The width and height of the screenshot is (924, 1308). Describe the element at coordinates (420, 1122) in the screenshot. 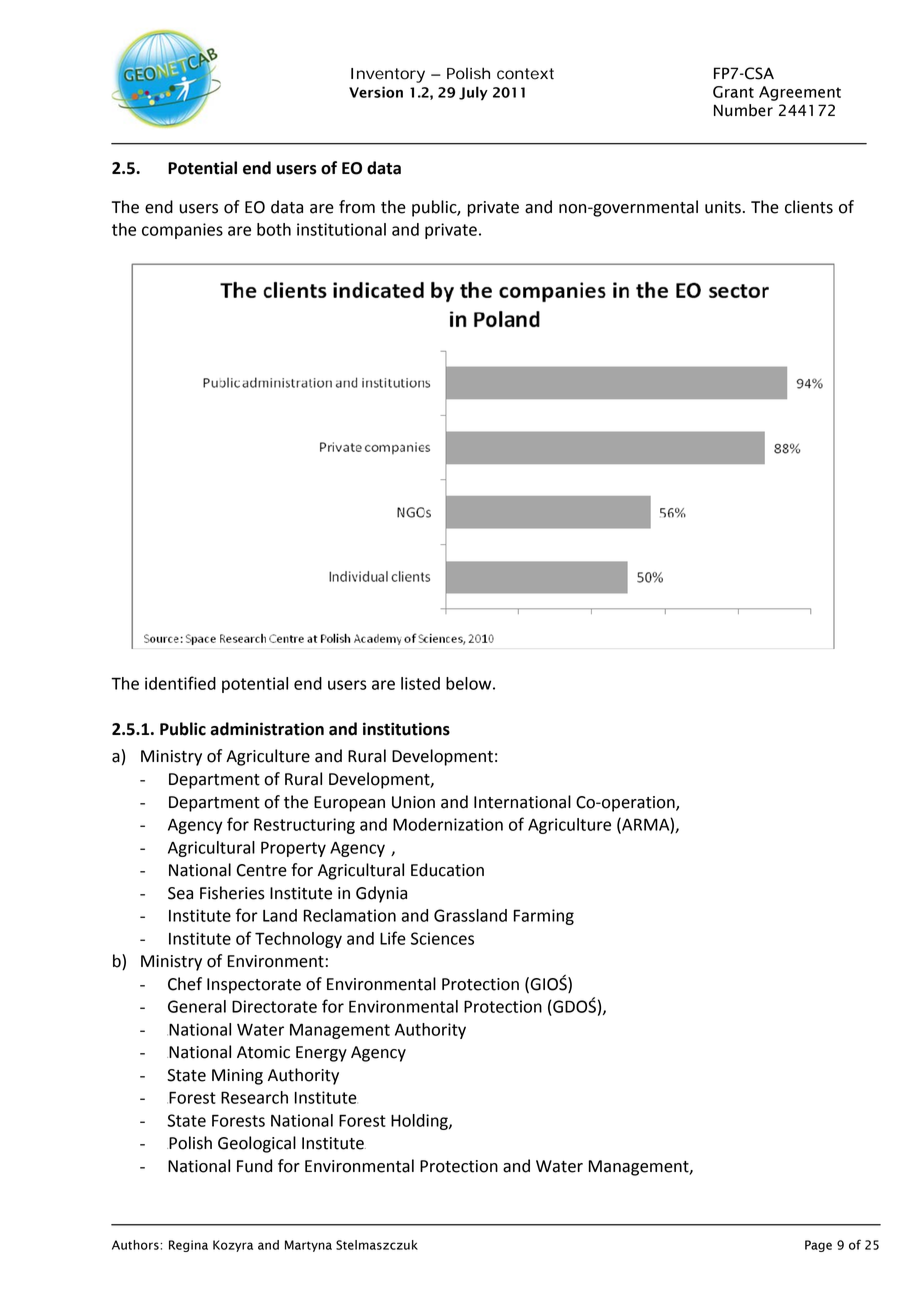

I see `Holding` at that location.
